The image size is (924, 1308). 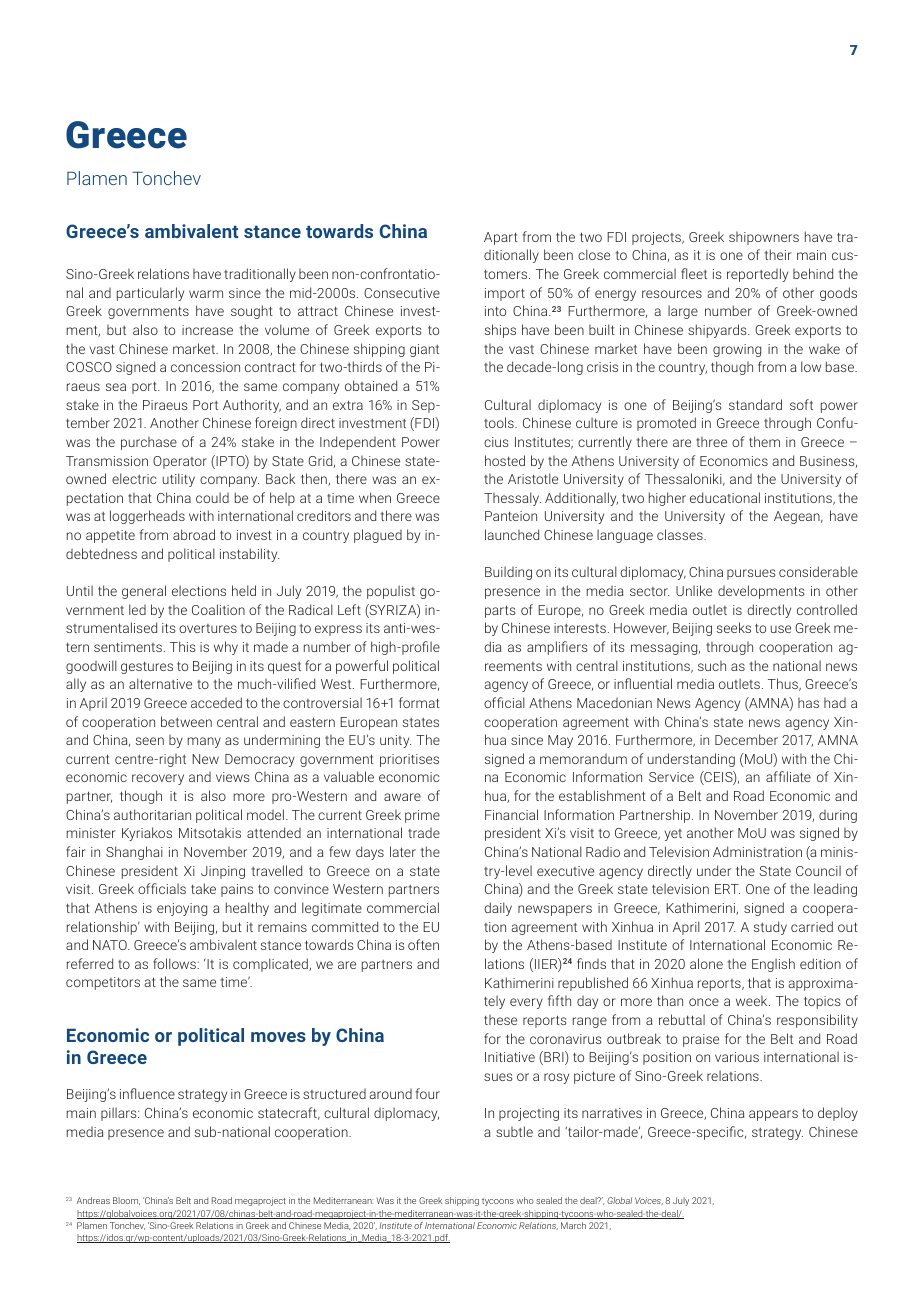 What do you see at coordinates (501, 238) in the page?
I see `Apart` at bounding box center [501, 238].
